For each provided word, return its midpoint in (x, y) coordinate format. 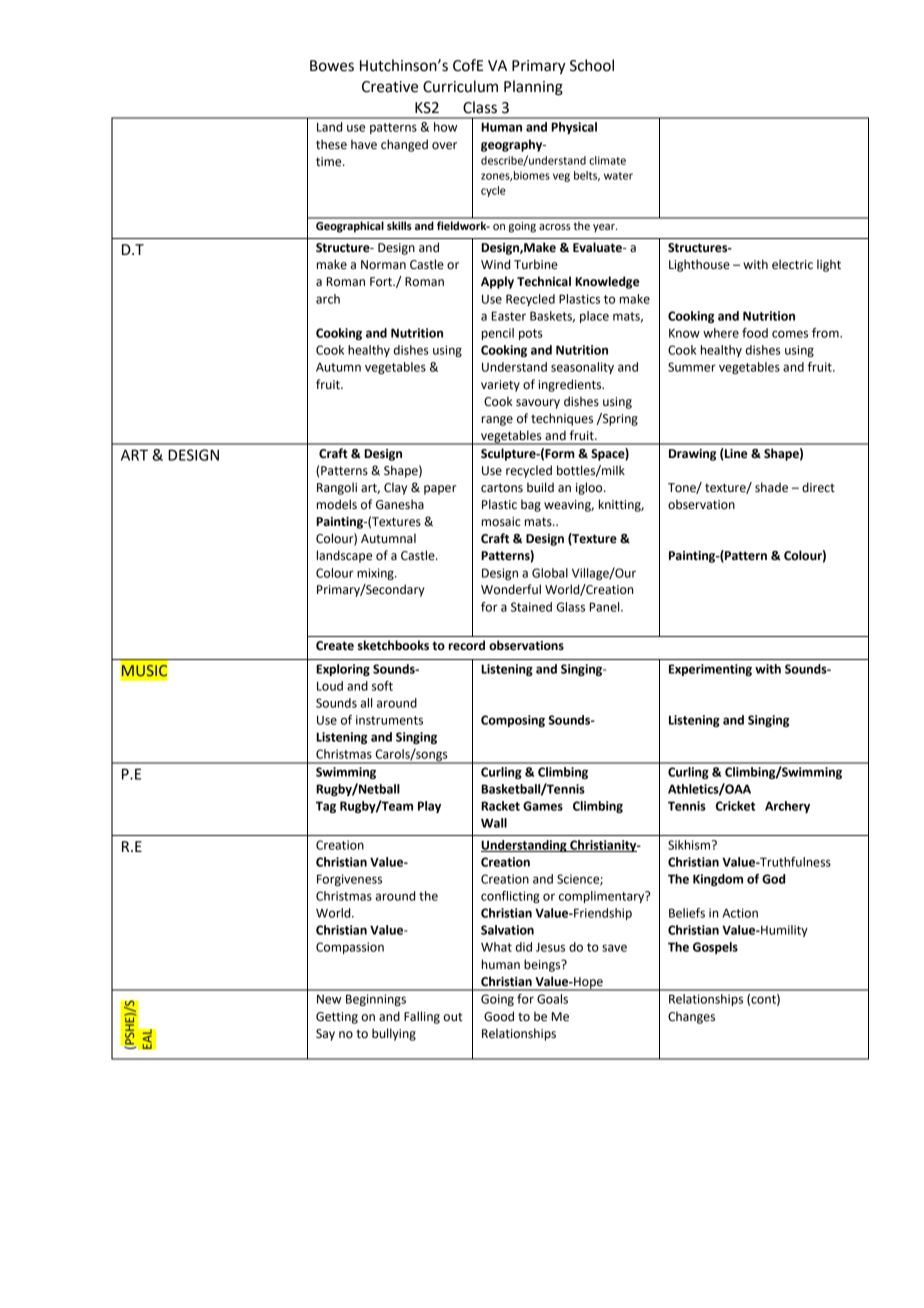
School (592, 65)
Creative (390, 87)
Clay (395, 488)
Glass (570, 607)
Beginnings (376, 1000)
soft (382, 686)
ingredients (571, 385)
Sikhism (689, 845)
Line (735, 453)
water (618, 176)
